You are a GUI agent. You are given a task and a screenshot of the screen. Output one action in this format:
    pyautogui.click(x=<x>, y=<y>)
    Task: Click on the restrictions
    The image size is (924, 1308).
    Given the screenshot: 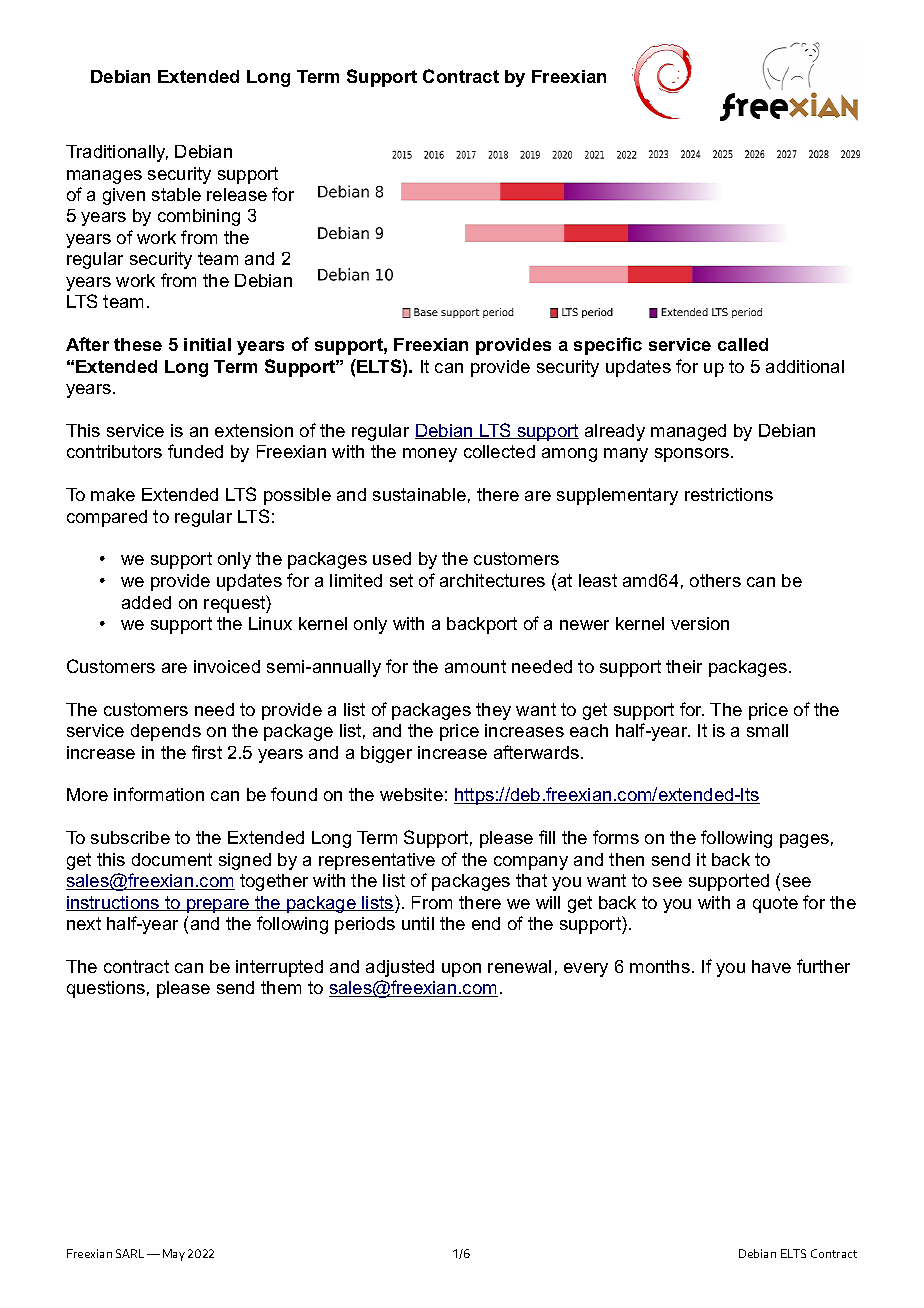 What is the action you would take?
    pyautogui.click(x=729, y=494)
